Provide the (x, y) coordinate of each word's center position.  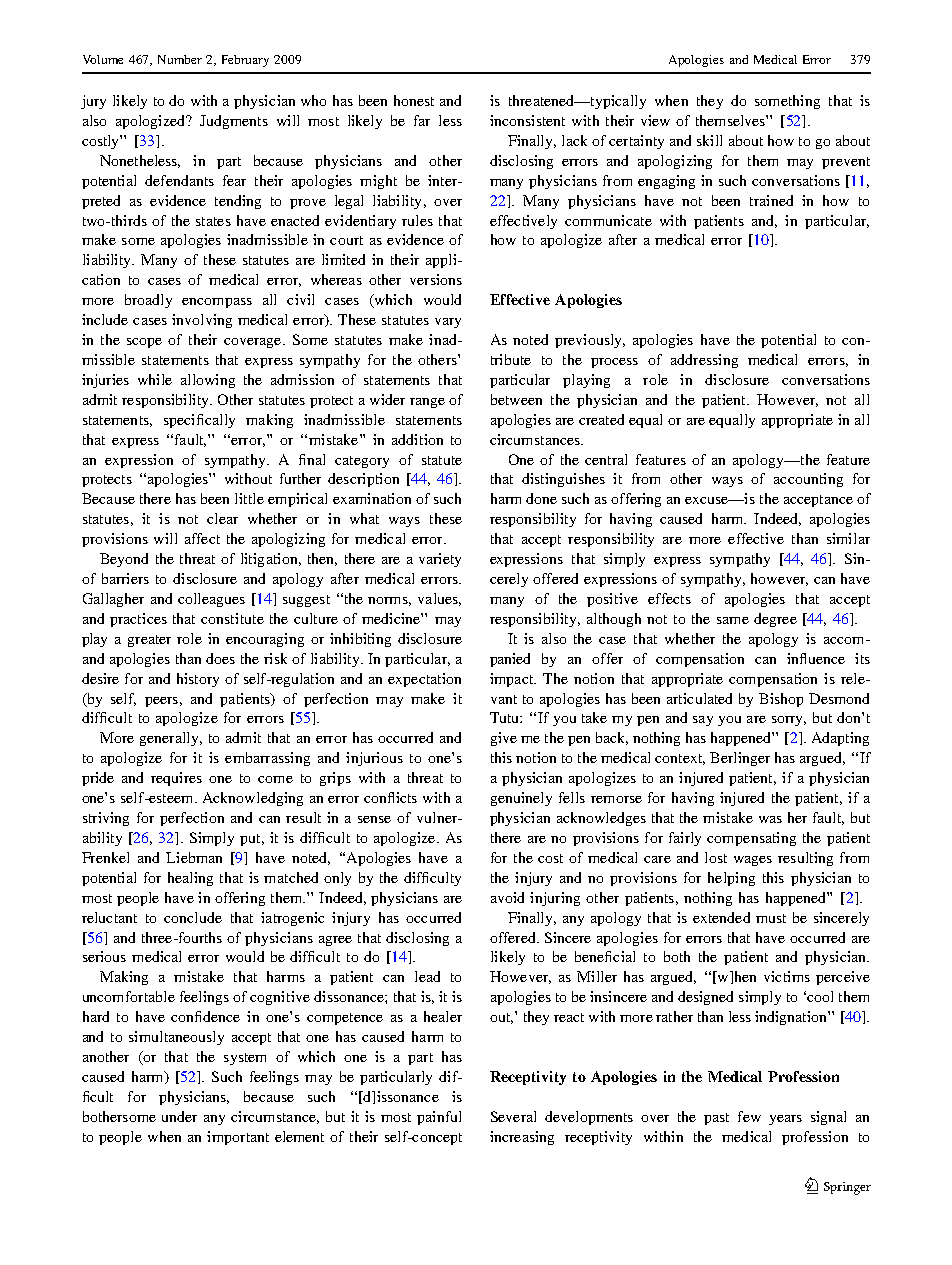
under (179, 1116)
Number (180, 59)
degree (775, 620)
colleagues (211, 600)
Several (513, 1116)
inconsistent (527, 120)
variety (440, 560)
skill (709, 140)
